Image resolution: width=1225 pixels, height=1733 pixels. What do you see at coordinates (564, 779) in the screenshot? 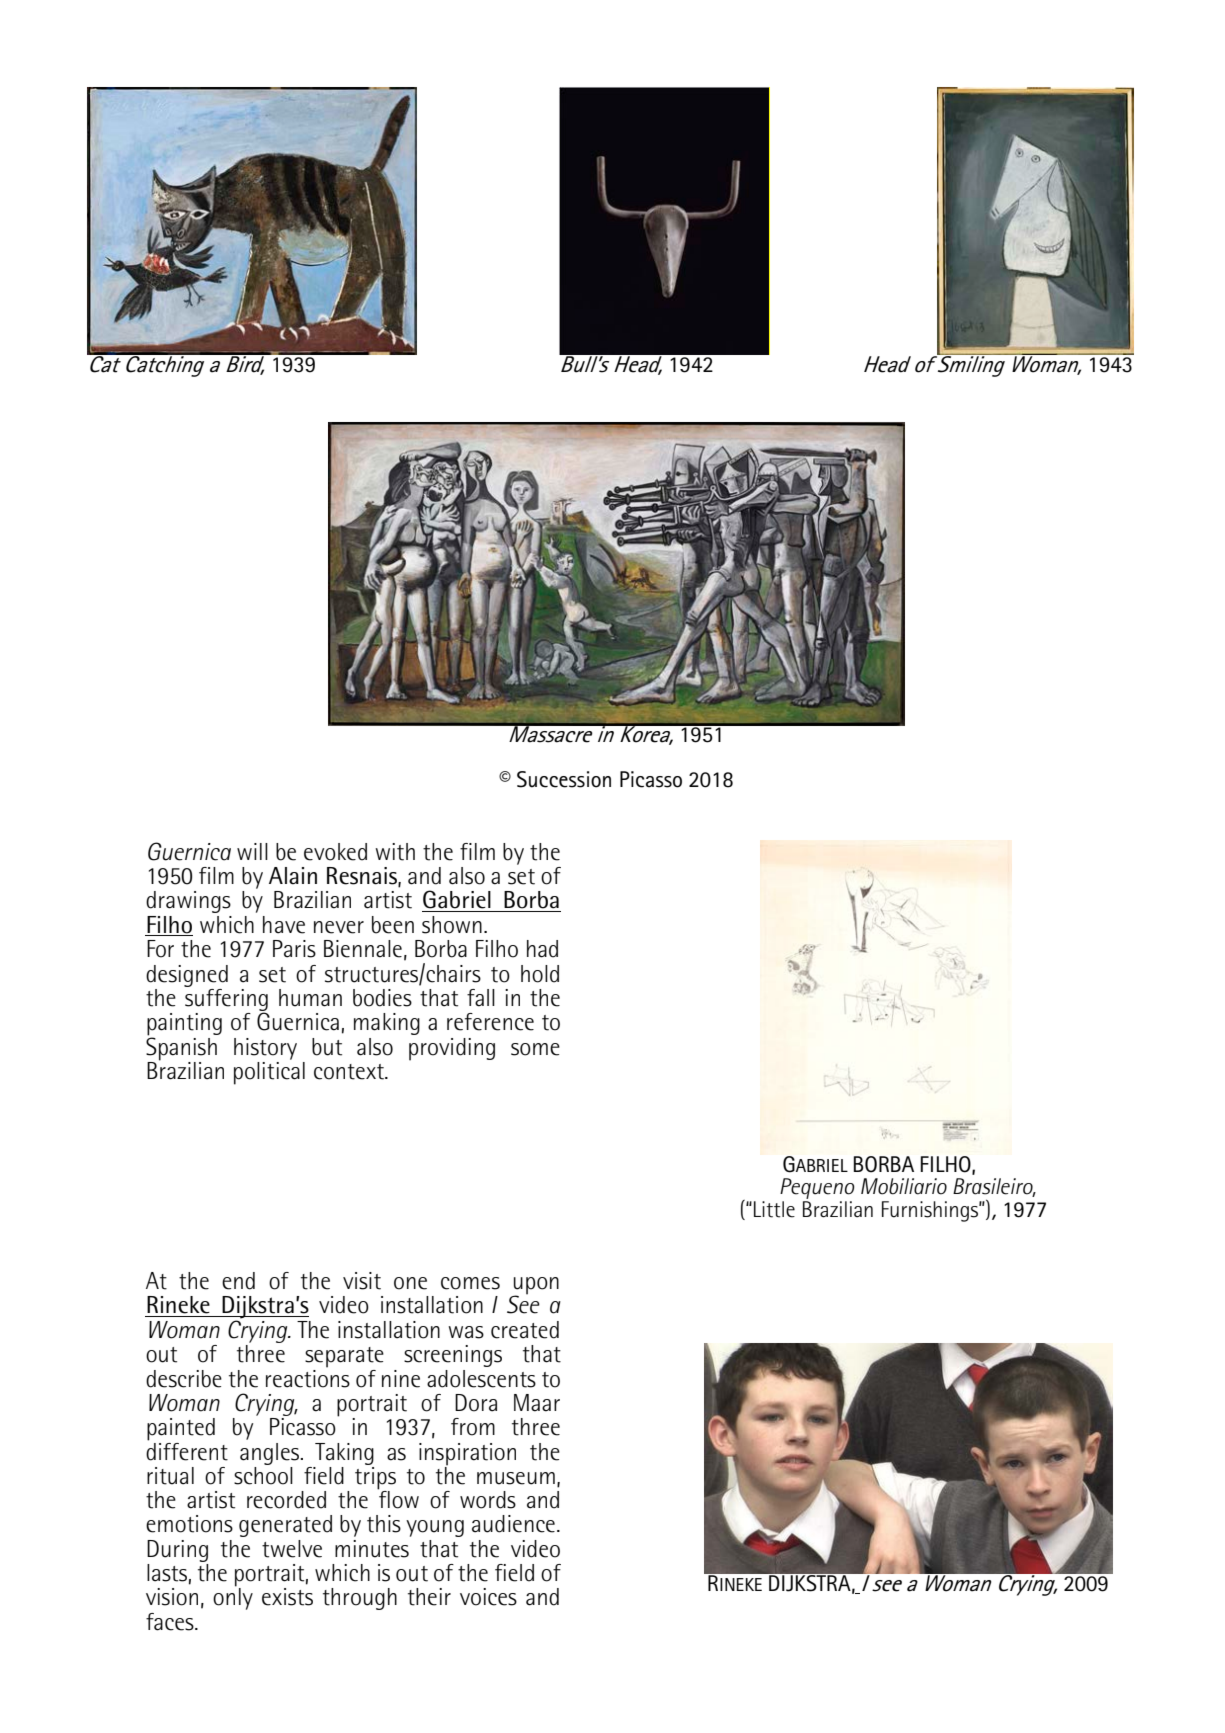
I see `Succession` at bounding box center [564, 779].
